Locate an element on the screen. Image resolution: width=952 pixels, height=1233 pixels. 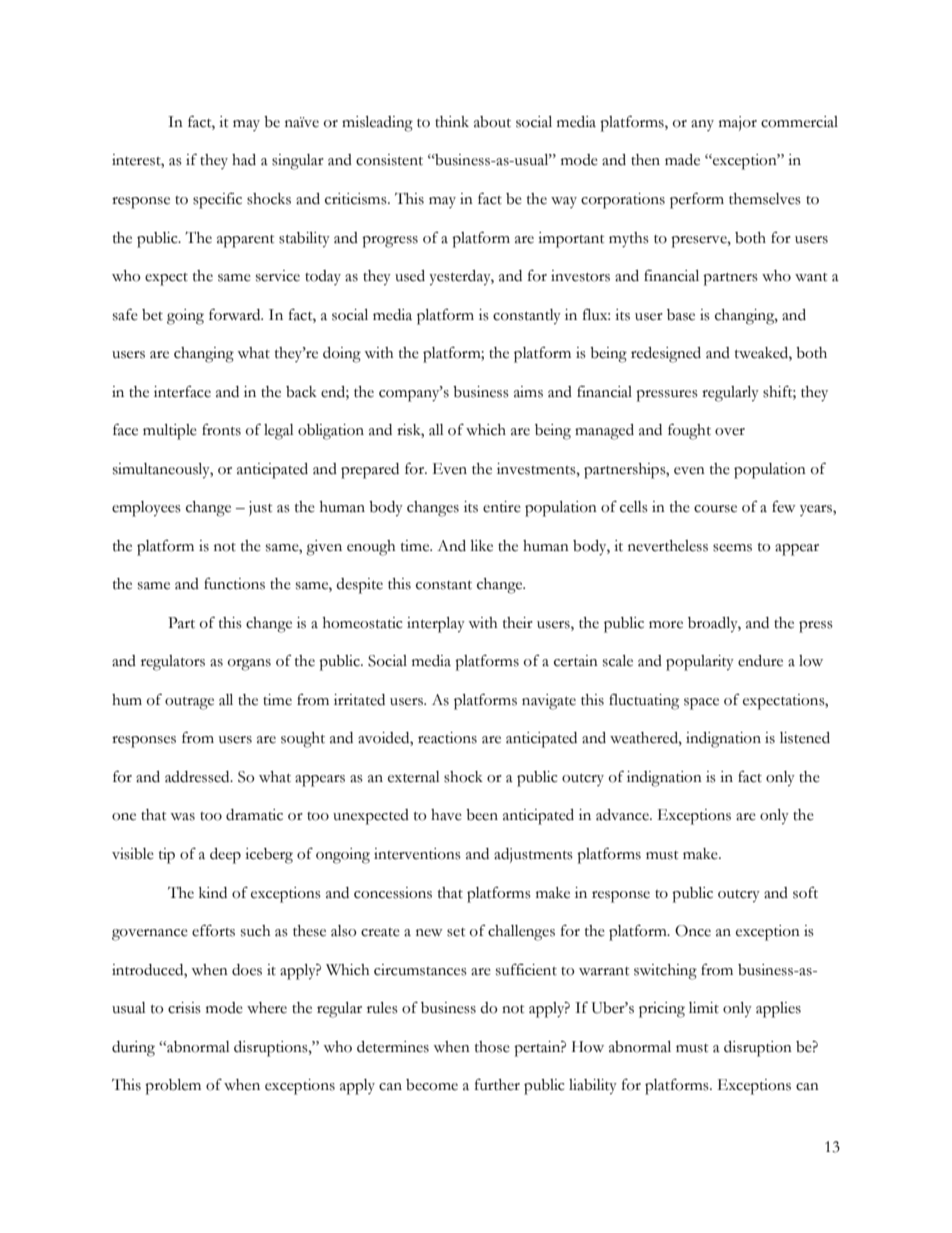
problem is located at coordinates (173, 1087).
